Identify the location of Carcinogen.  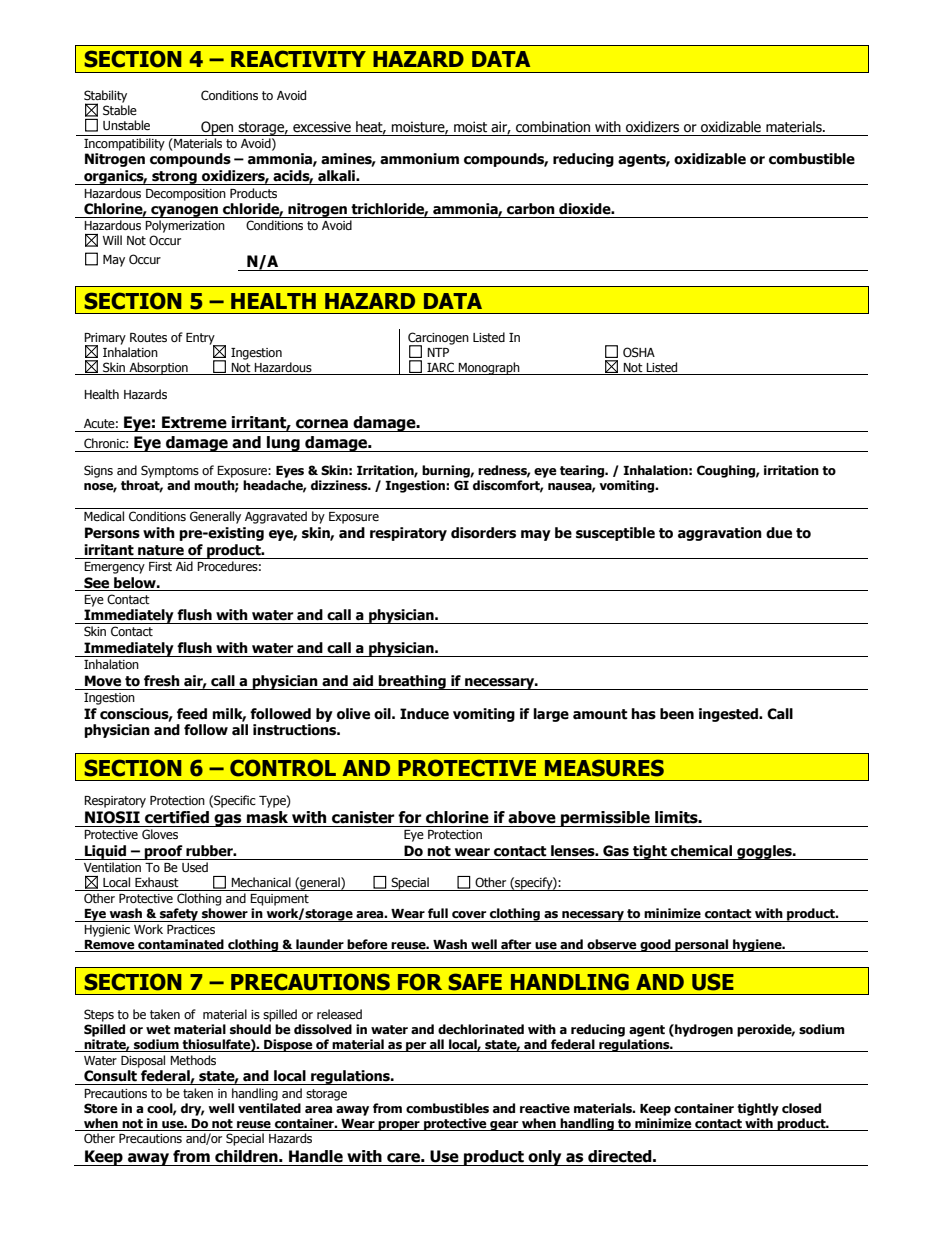
(438, 339).
